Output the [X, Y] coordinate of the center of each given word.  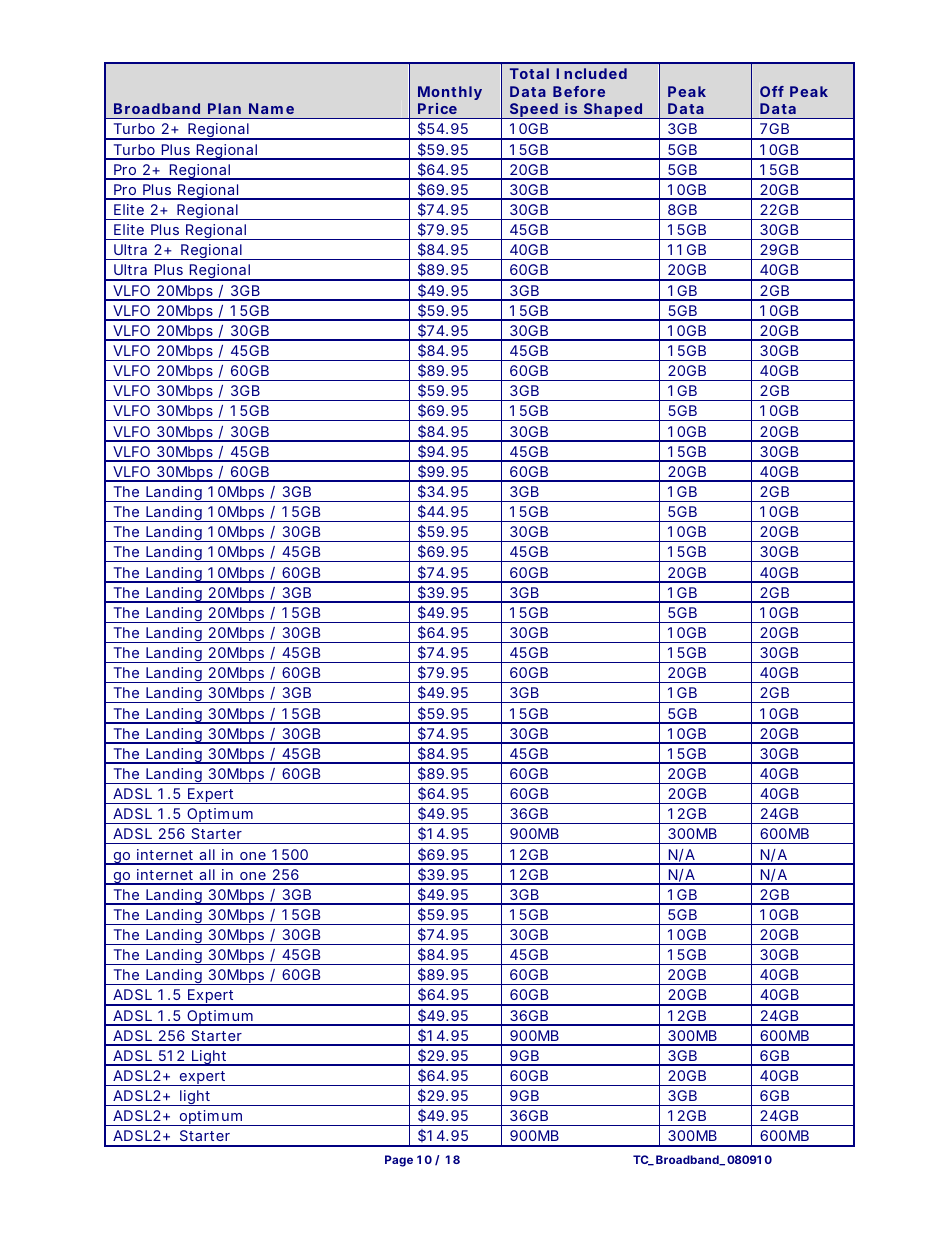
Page [399, 1161]
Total [529, 73]
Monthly [450, 93]
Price [437, 108]
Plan [224, 108]
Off [772, 91]
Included [591, 73]
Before [579, 91]
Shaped [612, 111]
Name [271, 108]
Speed [533, 111]
